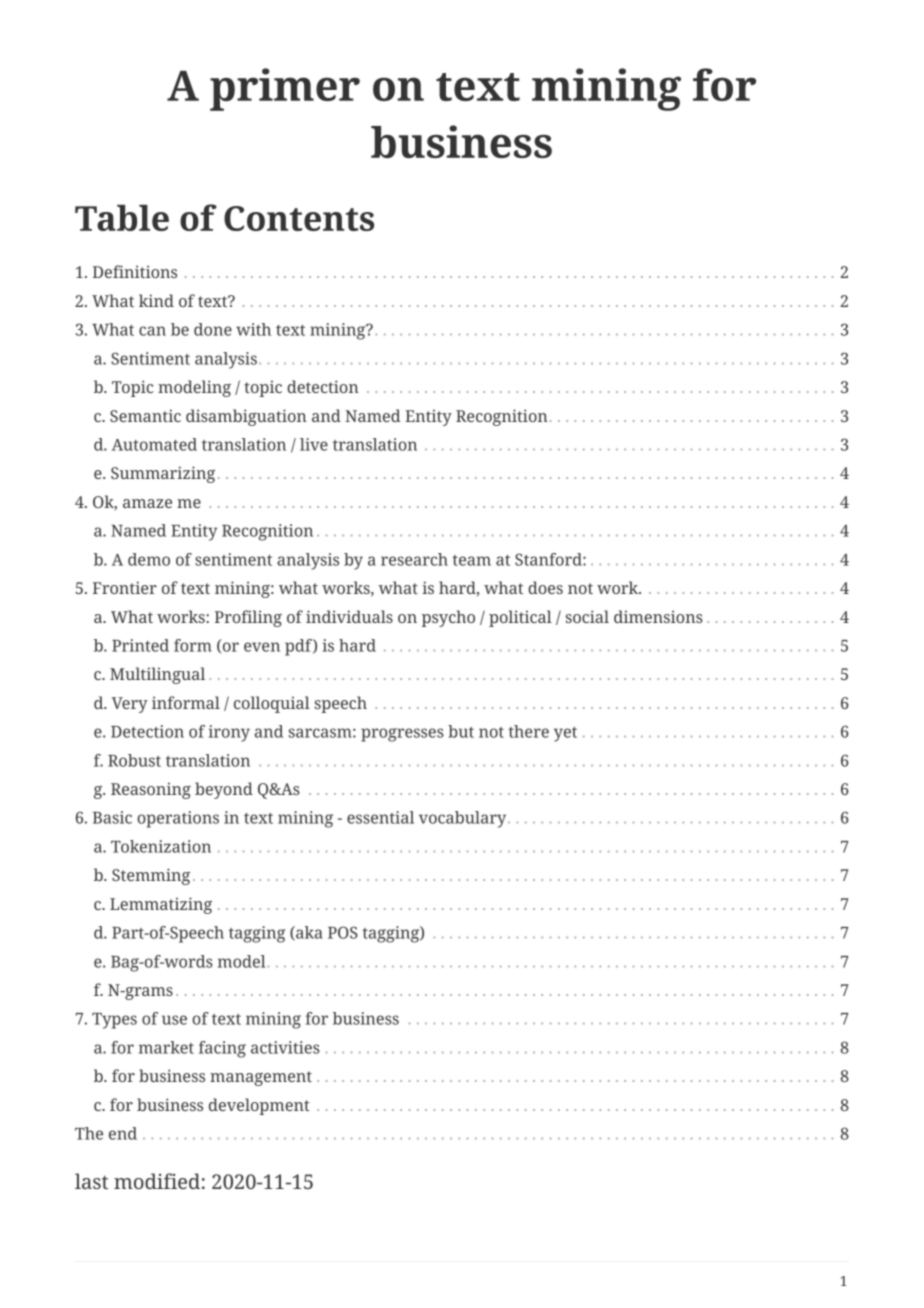 This image has height=1308, width=924. I want to click on Printed, so click(140, 645).
